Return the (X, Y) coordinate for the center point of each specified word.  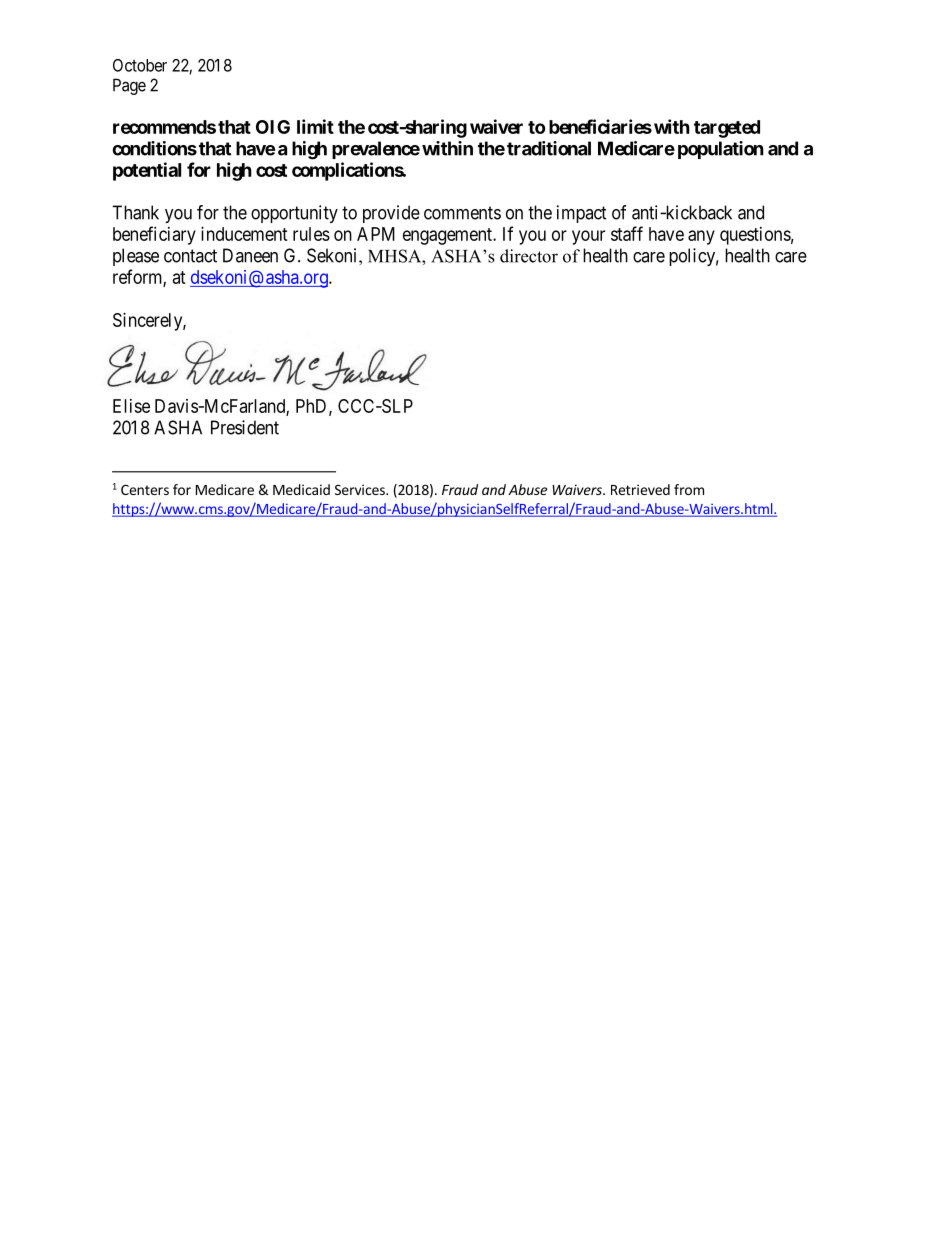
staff (627, 233)
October (140, 65)
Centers (145, 489)
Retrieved (640, 489)
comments (462, 213)
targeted (727, 129)
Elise (131, 406)
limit (315, 126)
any (701, 237)
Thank (135, 212)
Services (361, 489)
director (529, 256)
